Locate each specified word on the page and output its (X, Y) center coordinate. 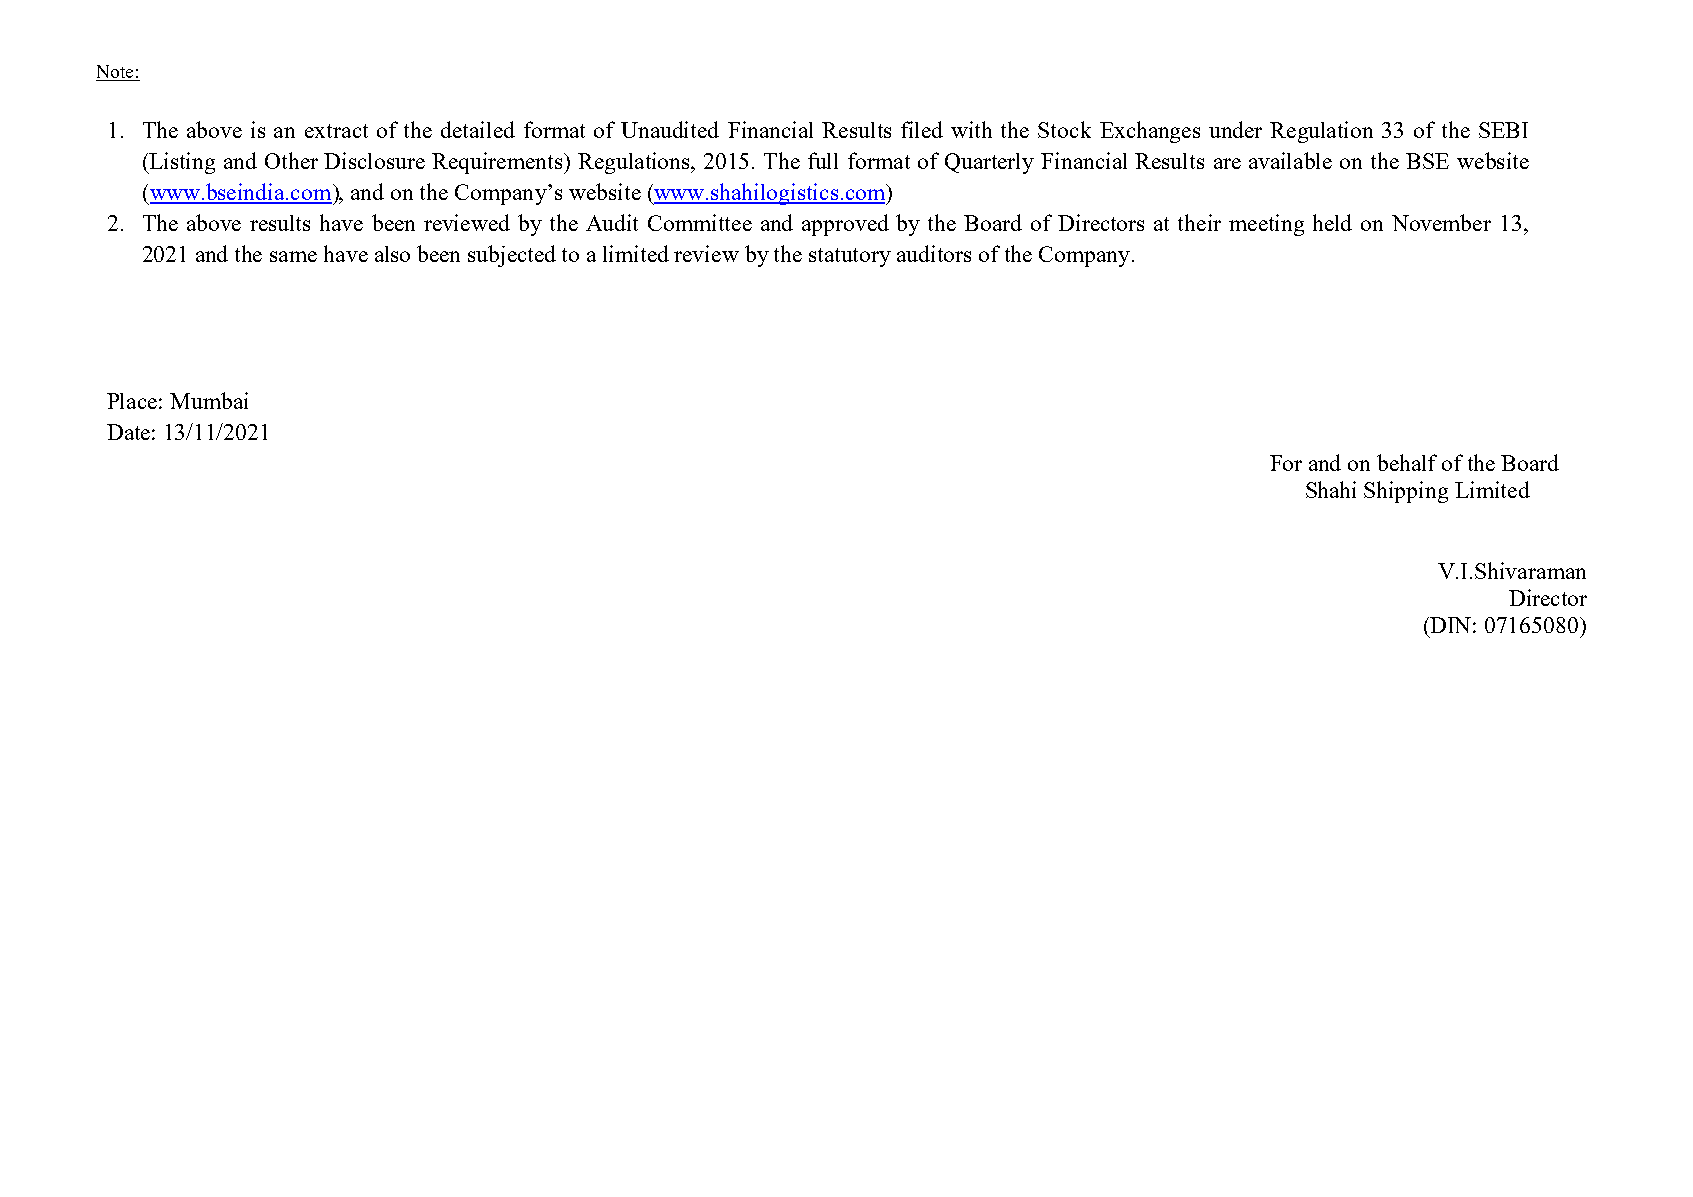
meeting (1266, 225)
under (1235, 129)
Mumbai (209, 400)
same (293, 256)
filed (922, 129)
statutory (850, 257)
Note (116, 73)
